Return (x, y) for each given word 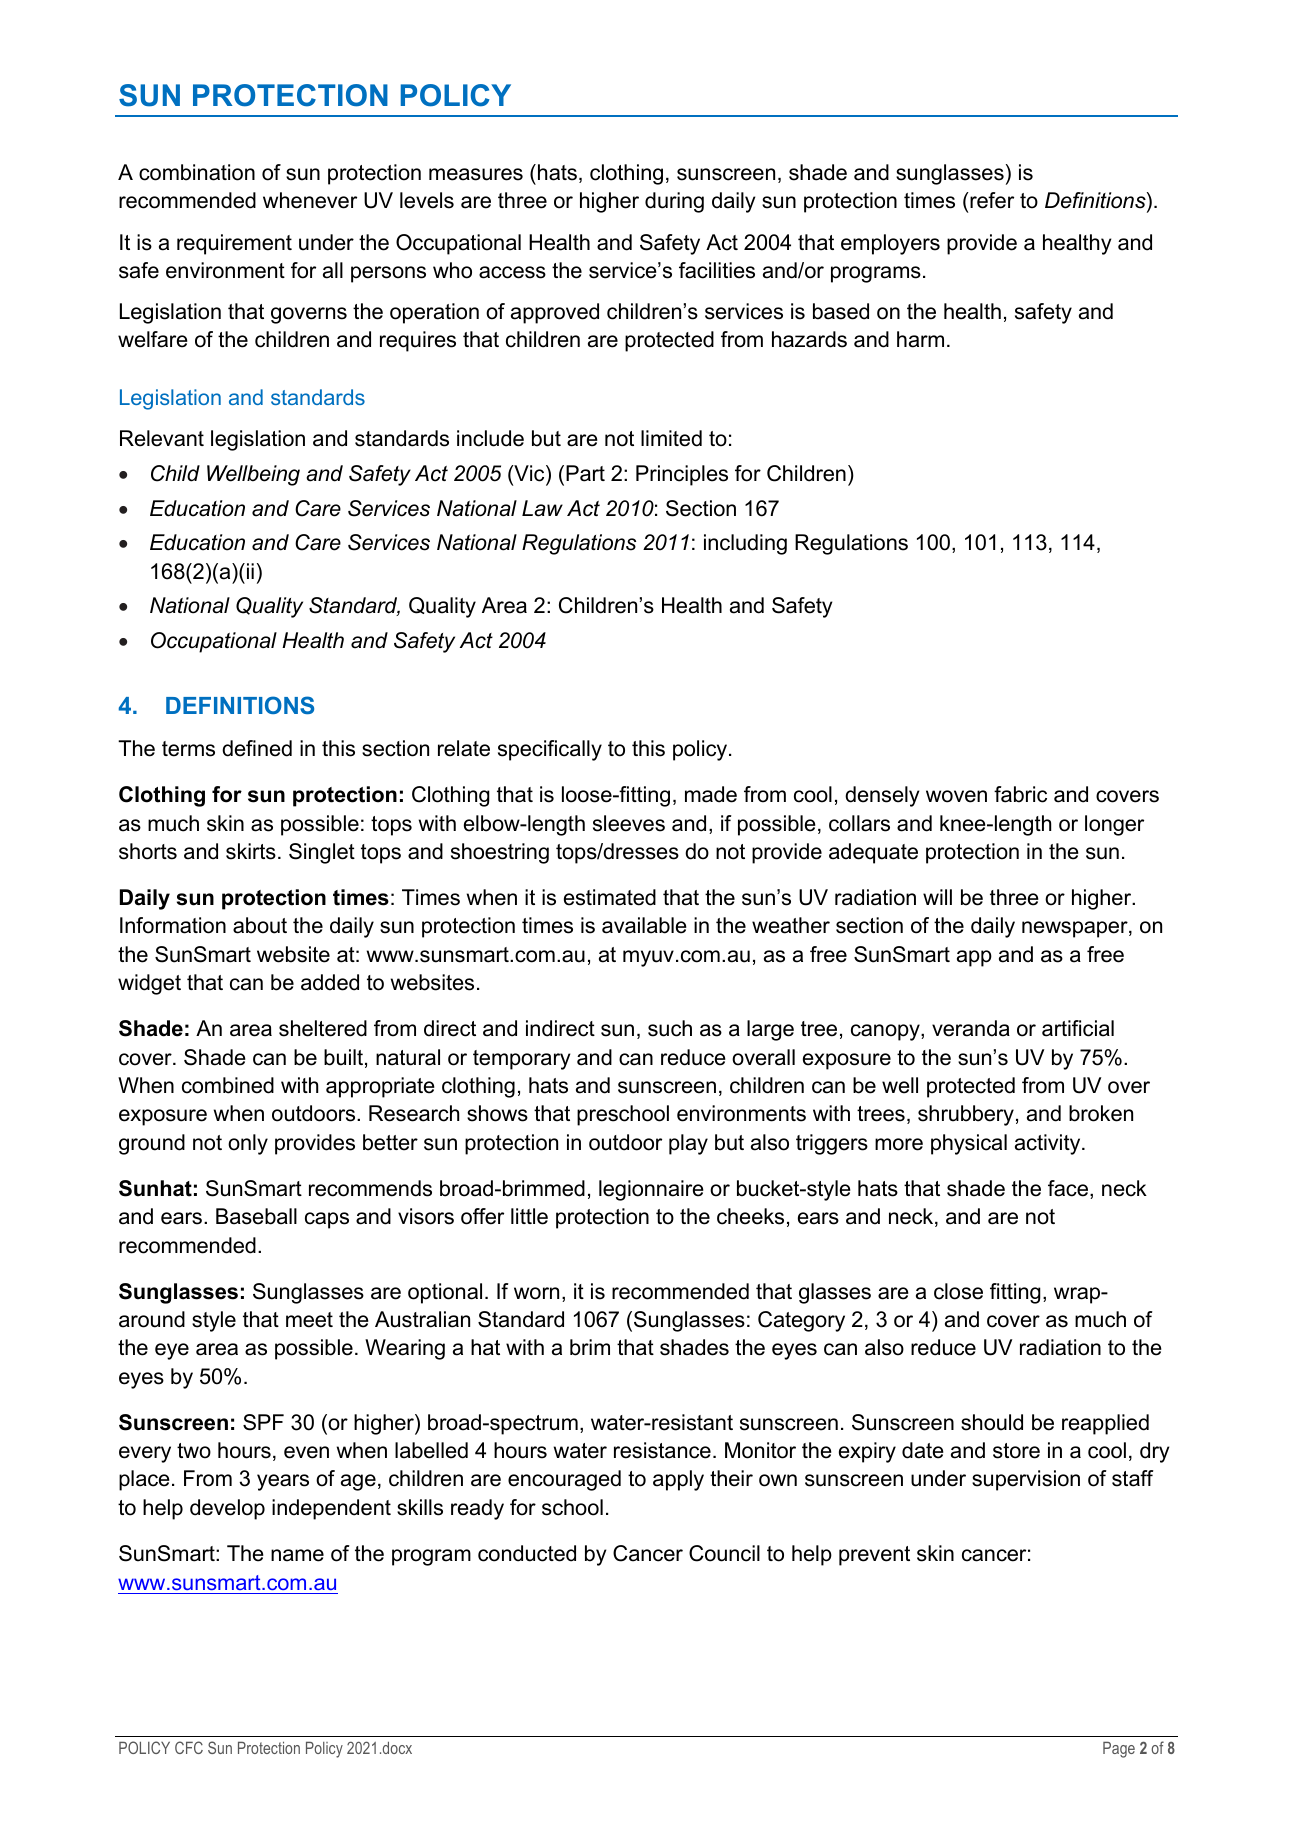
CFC (189, 1747)
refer (991, 200)
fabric (1020, 794)
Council (724, 1553)
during (674, 202)
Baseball (256, 1216)
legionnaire (651, 1190)
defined (257, 748)
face (1069, 1189)
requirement (234, 244)
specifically (550, 750)
